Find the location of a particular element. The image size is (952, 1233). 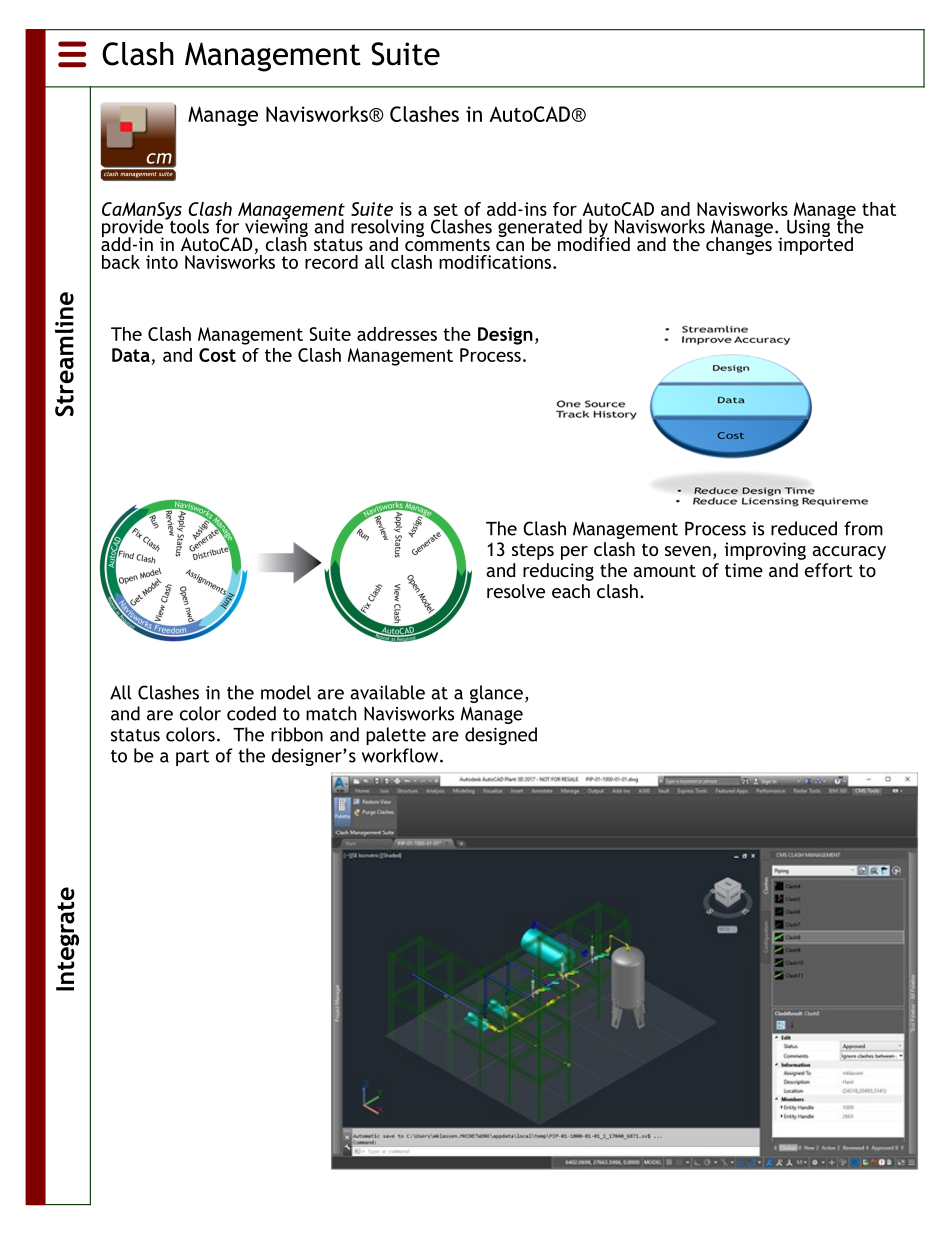

generated is located at coordinates (540, 229).
